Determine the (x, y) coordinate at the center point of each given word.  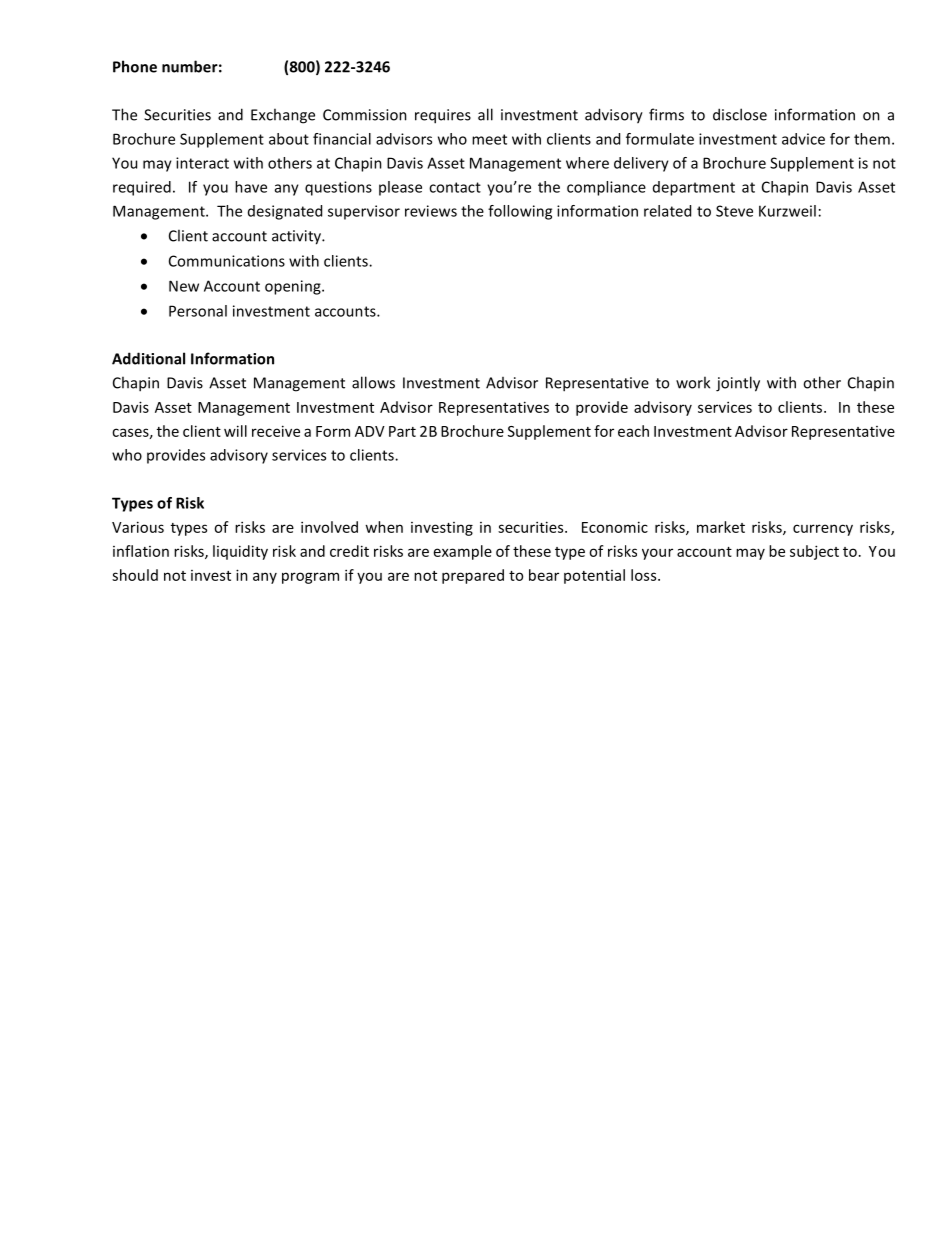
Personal (198, 311)
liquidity (240, 552)
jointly (738, 384)
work (693, 382)
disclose (740, 114)
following (520, 212)
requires (443, 116)
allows (373, 382)
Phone (135, 66)
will (235, 431)
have (251, 187)
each (633, 431)
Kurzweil (787, 211)
